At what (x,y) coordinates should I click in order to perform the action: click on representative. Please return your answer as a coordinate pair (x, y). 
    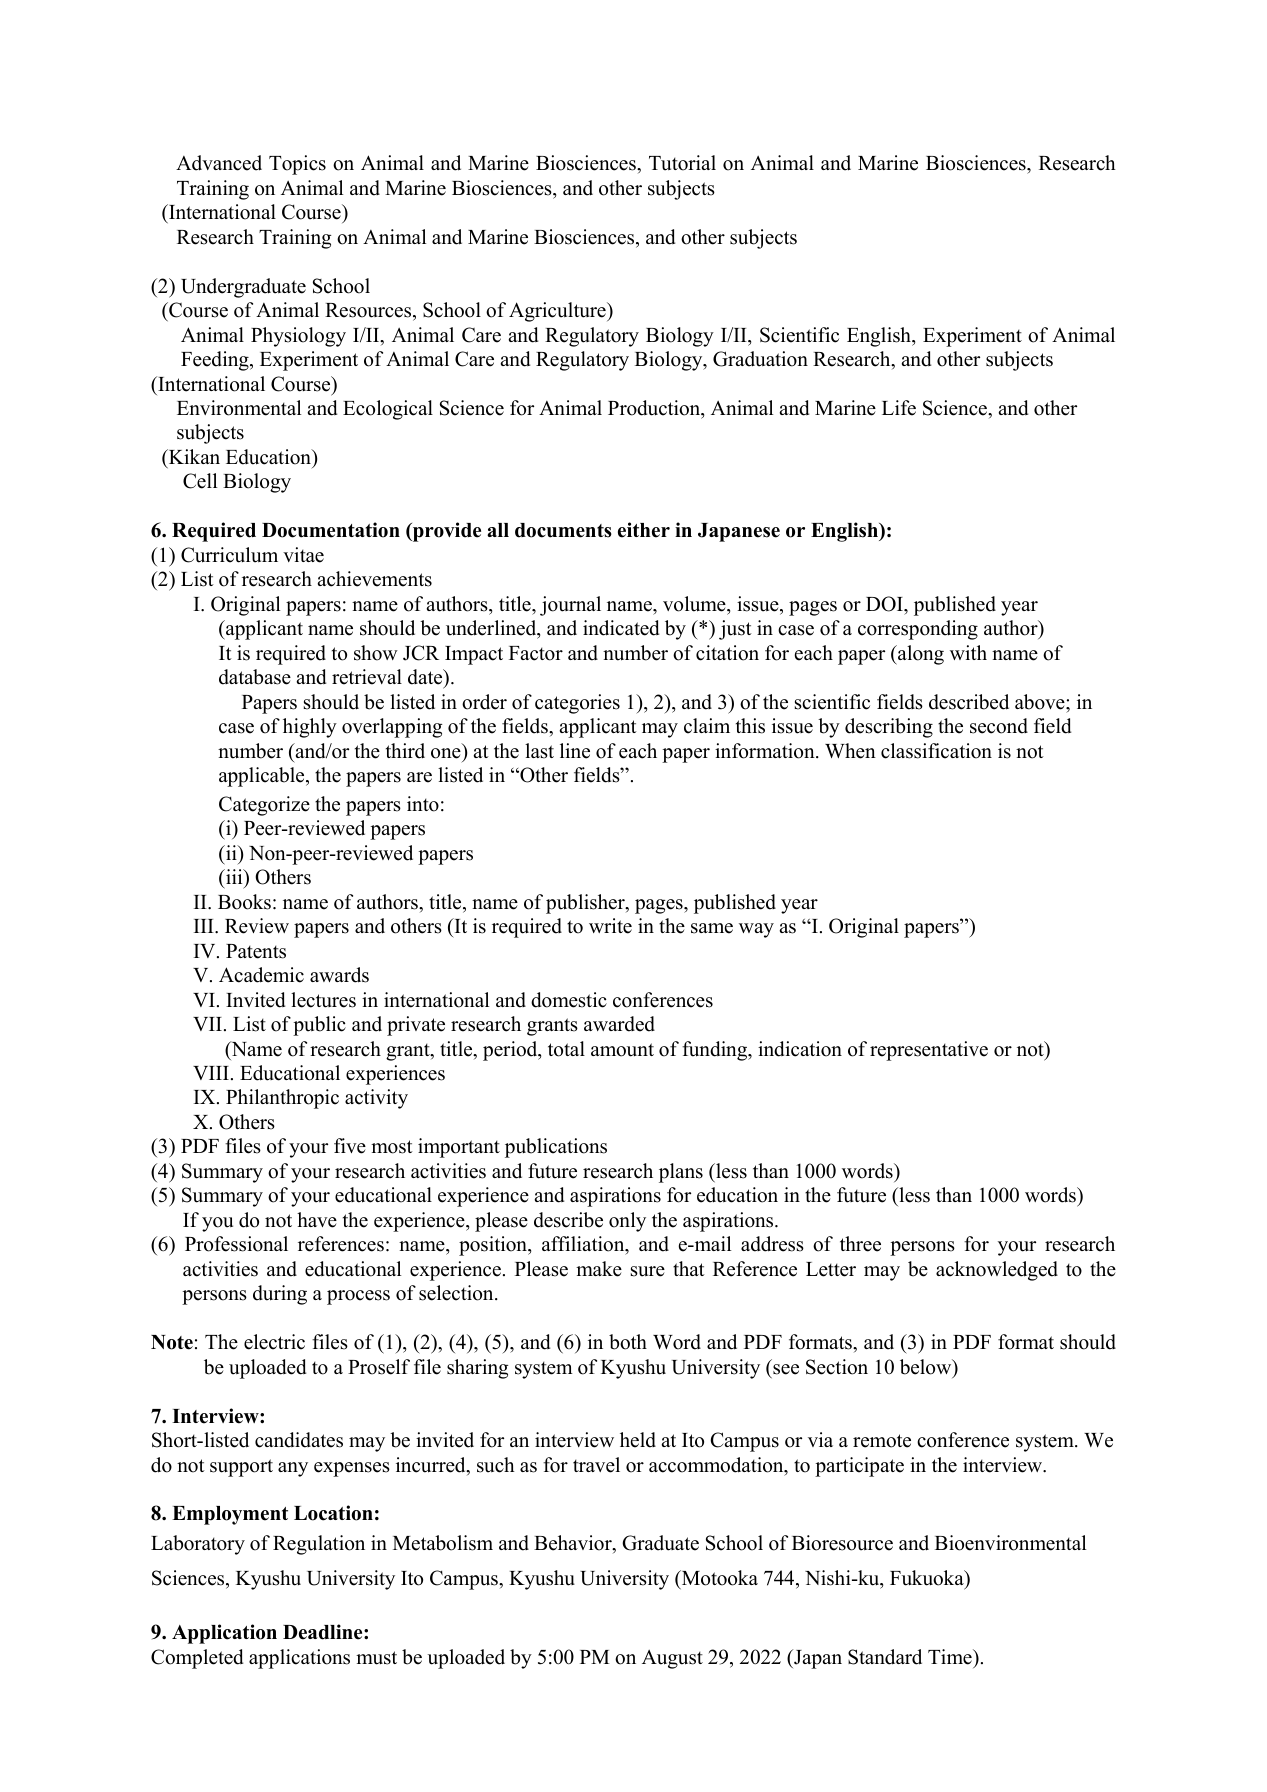
    Looking at the image, I should click on (929, 1051).
